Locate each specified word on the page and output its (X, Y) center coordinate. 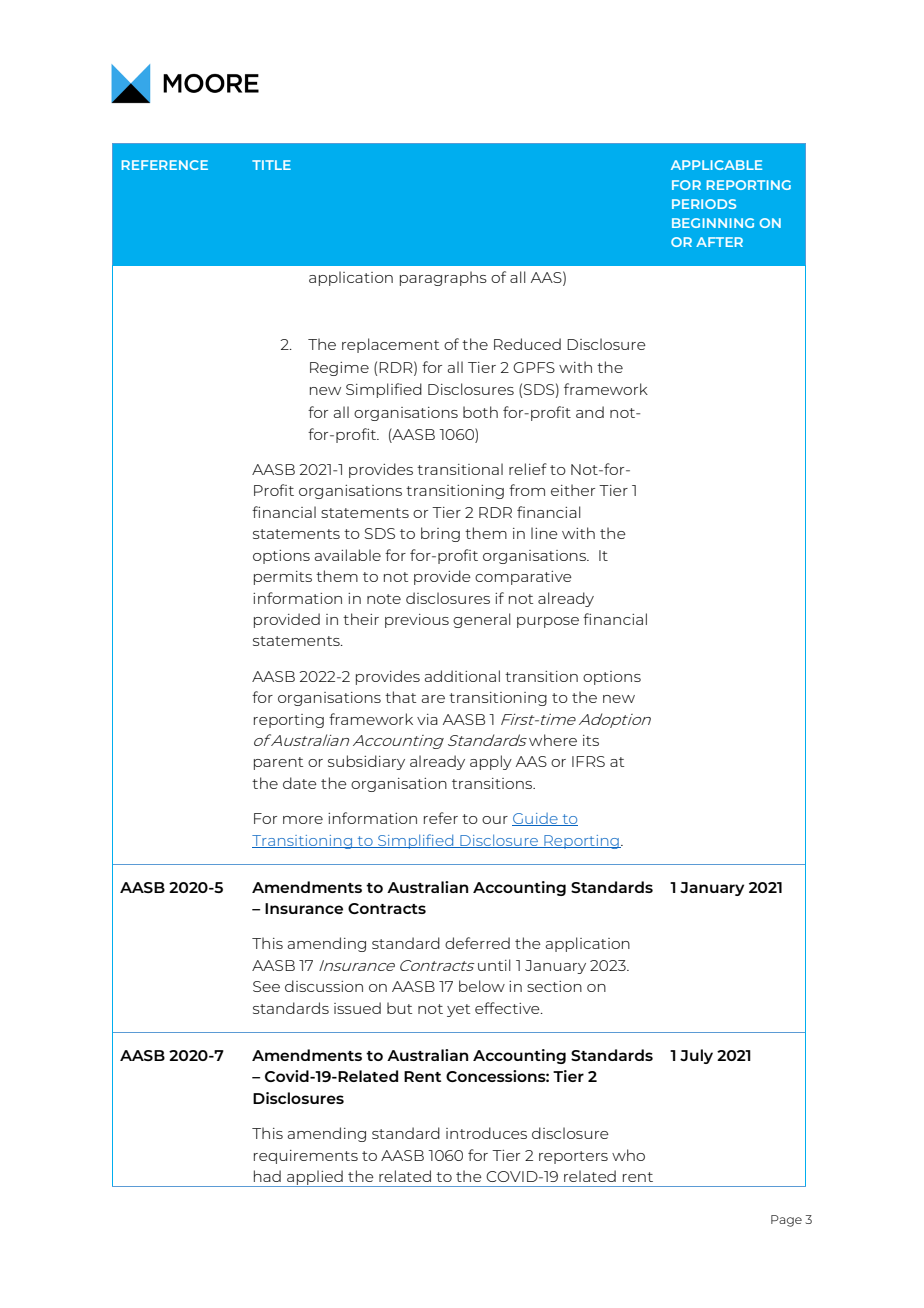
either (573, 490)
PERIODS (704, 204)
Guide (536, 819)
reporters (573, 1157)
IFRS (588, 761)
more (303, 820)
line (544, 533)
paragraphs (443, 278)
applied (315, 1178)
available (348, 555)
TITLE (271, 165)
